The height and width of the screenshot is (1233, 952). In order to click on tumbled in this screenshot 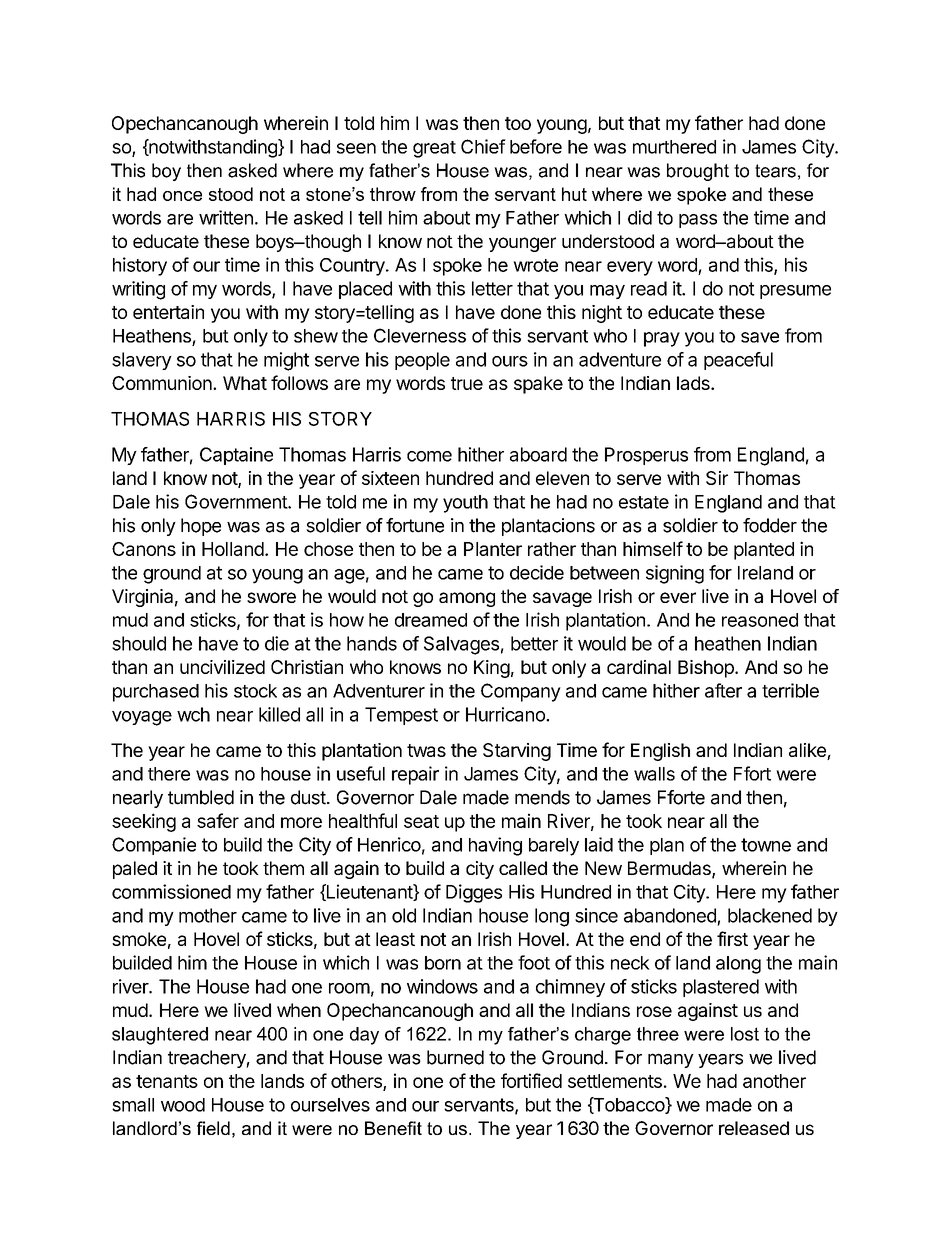, I will do `click(201, 797)`.
